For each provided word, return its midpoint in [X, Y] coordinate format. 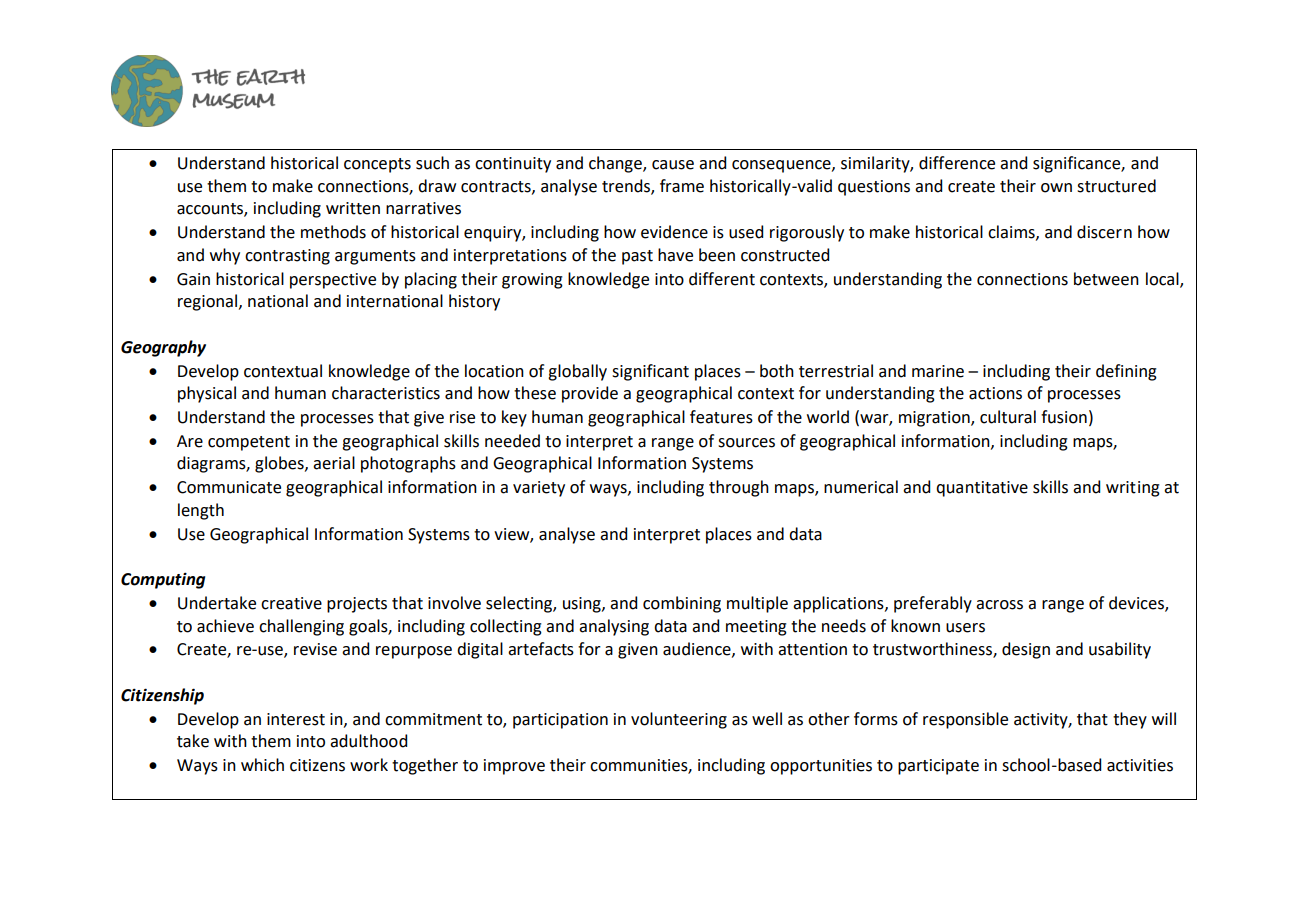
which [262, 765]
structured [1116, 186]
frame [682, 186]
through [739, 488]
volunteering [679, 720]
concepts [377, 165]
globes [280, 464]
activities [1140, 765]
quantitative [982, 489]
